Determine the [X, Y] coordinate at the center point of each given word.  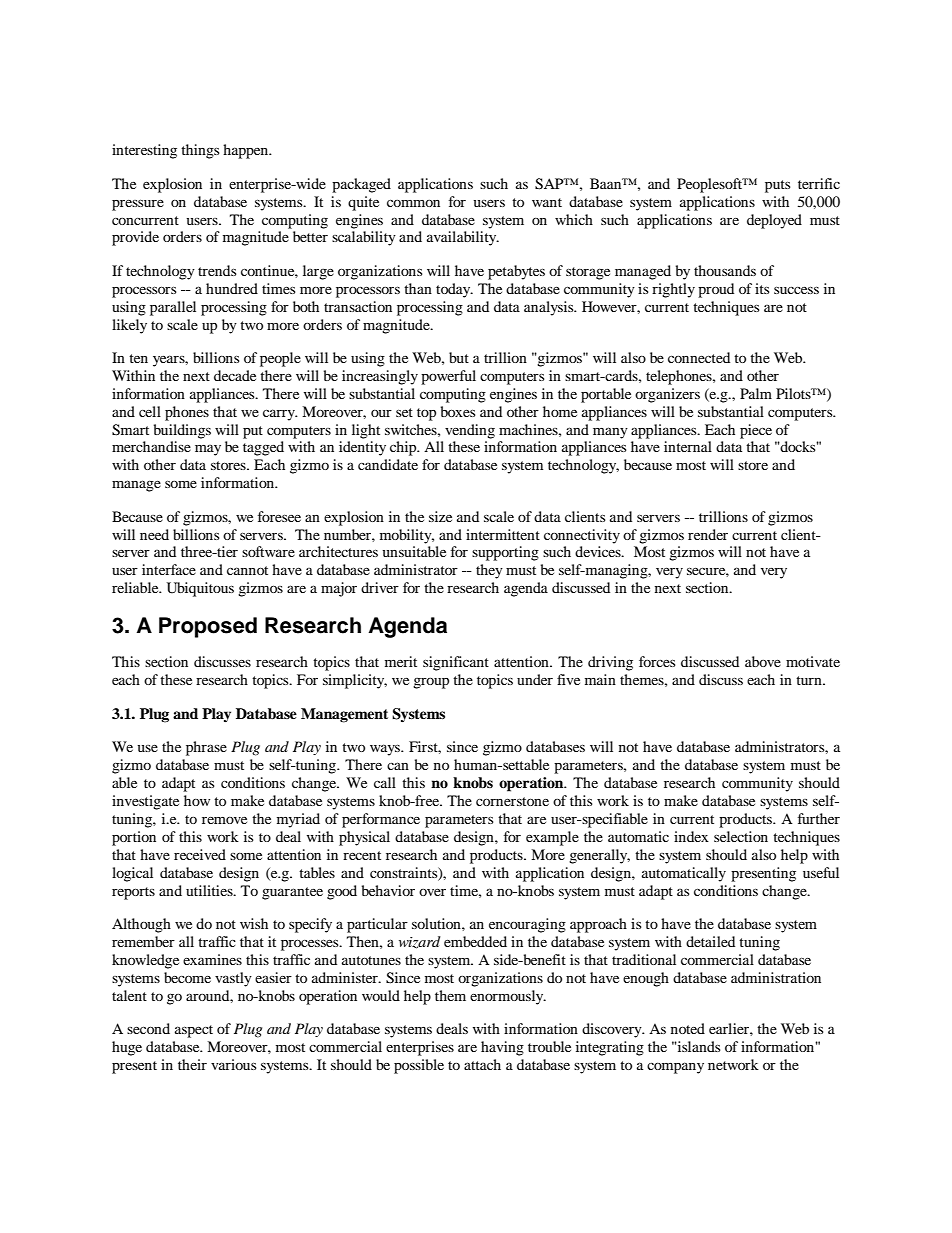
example [552, 838]
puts [777, 186]
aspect [194, 1031]
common [413, 203]
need [154, 534]
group [431, 683]
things [200, 151]
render [708, 534]
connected [699, 357]
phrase [206, 748]
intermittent [503, 534]
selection [741, 836]
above [763, 661]
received [200, 854]
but [459, 357]
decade [235, 375]
